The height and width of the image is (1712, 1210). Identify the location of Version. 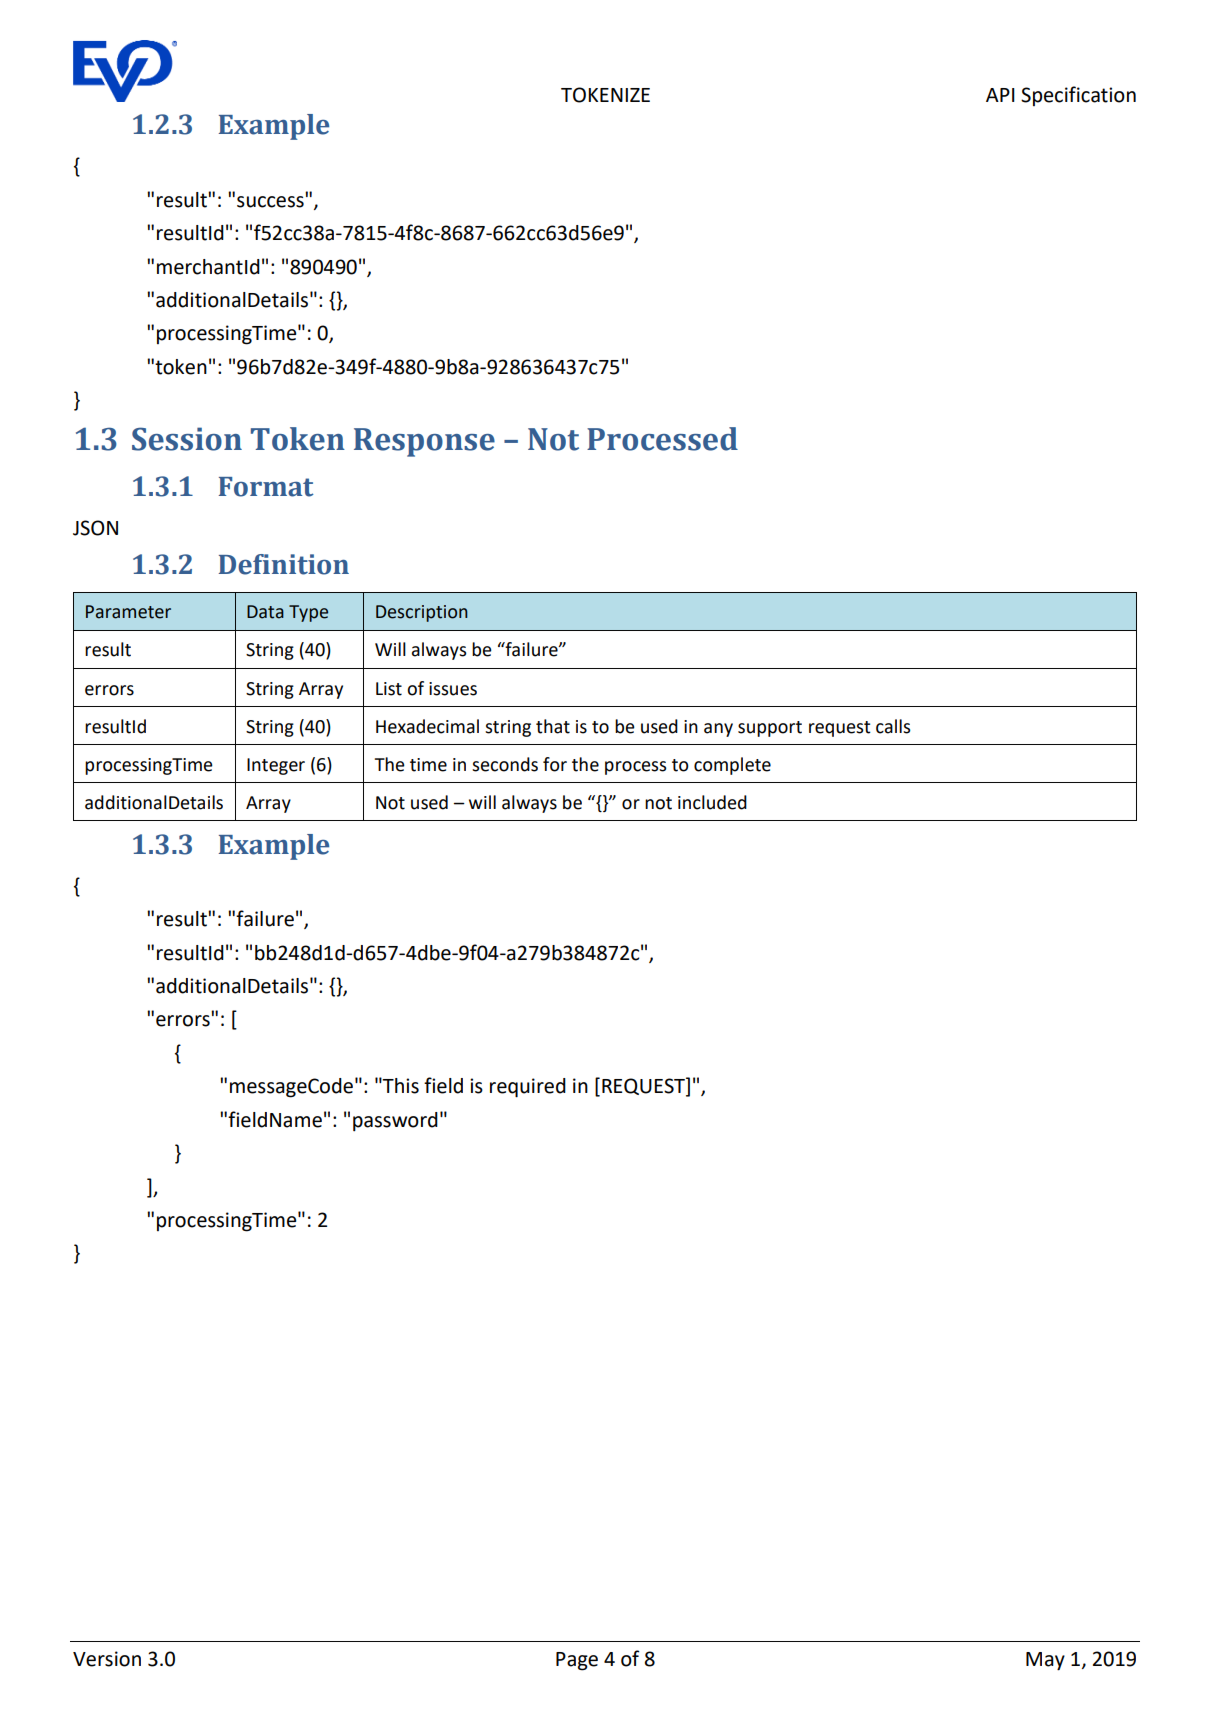
(107, 1659).
